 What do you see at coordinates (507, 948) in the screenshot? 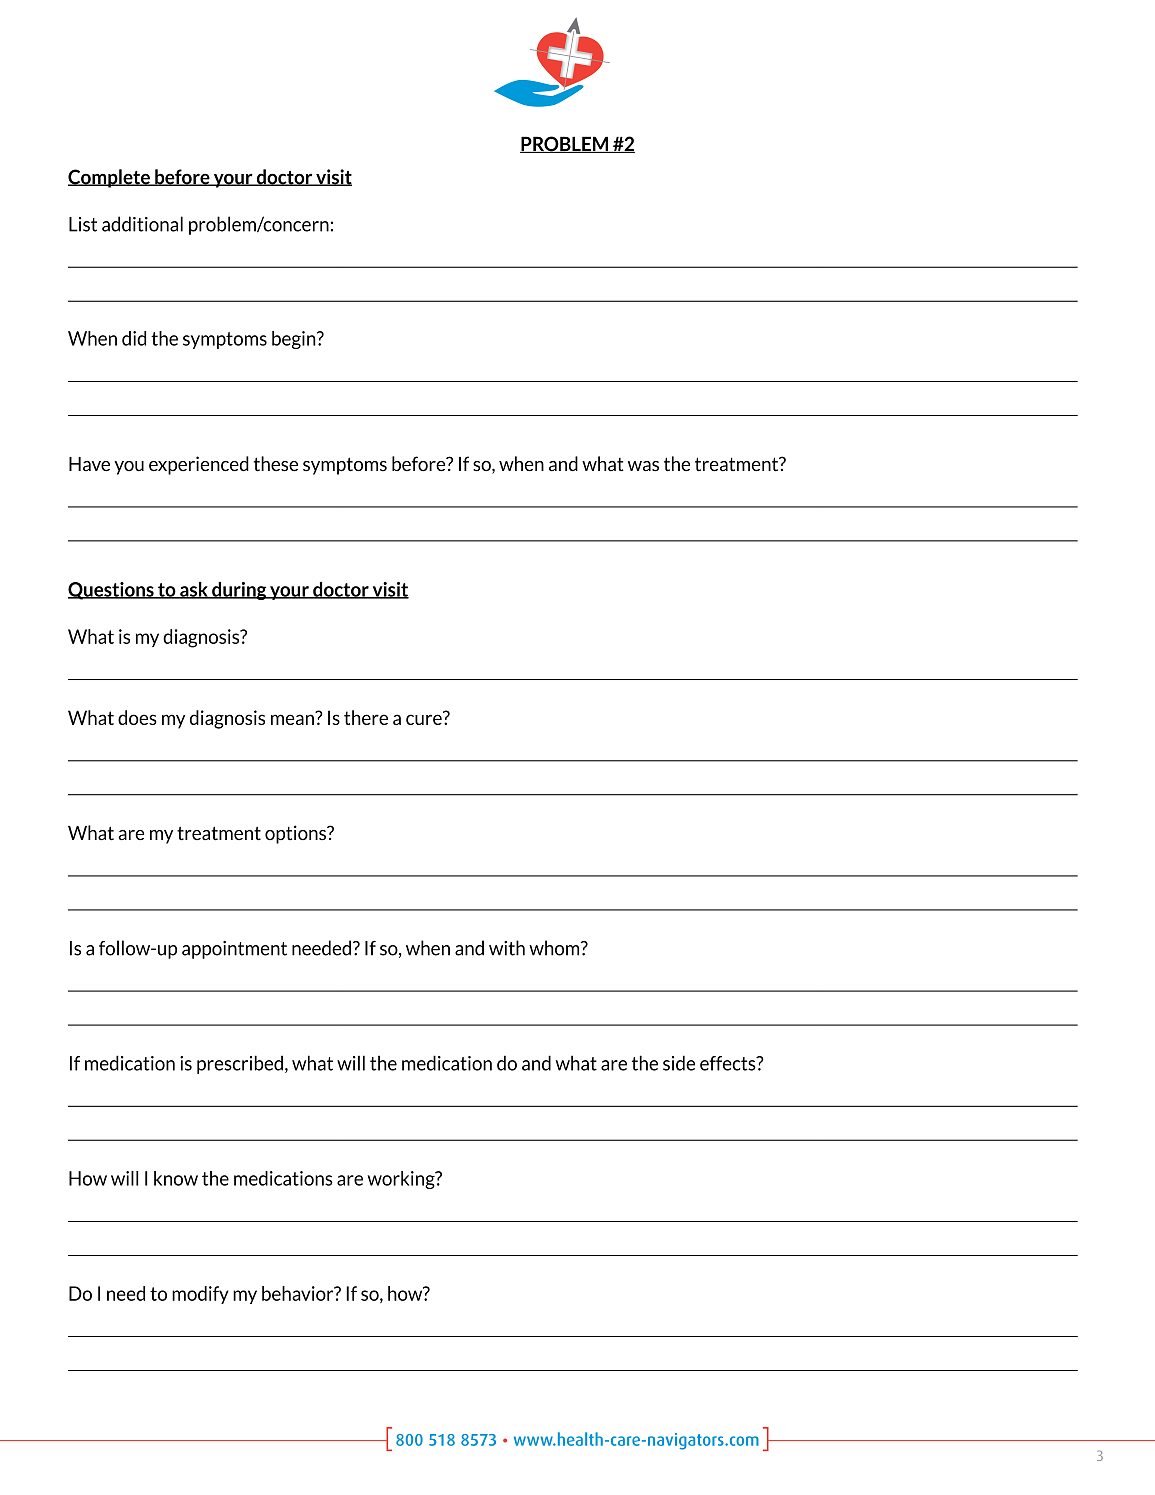
I see `with` at bounding box center [507, 948].
